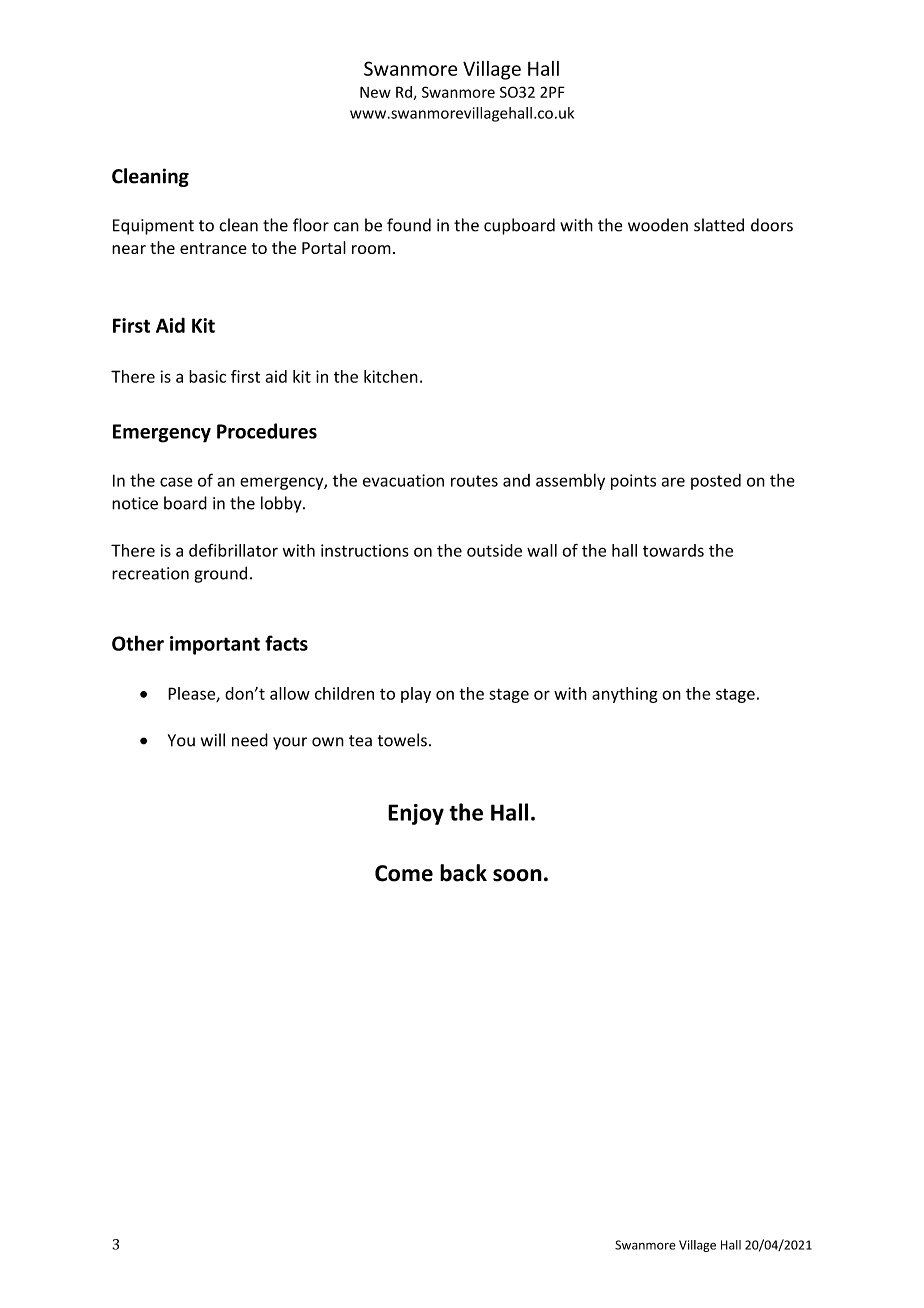 Image resolution: width=924 pixels, height=1308 pixels. What do you see at coordinates (625, 695) in the page?
I see `anything` at bounding box center [625, 695].
